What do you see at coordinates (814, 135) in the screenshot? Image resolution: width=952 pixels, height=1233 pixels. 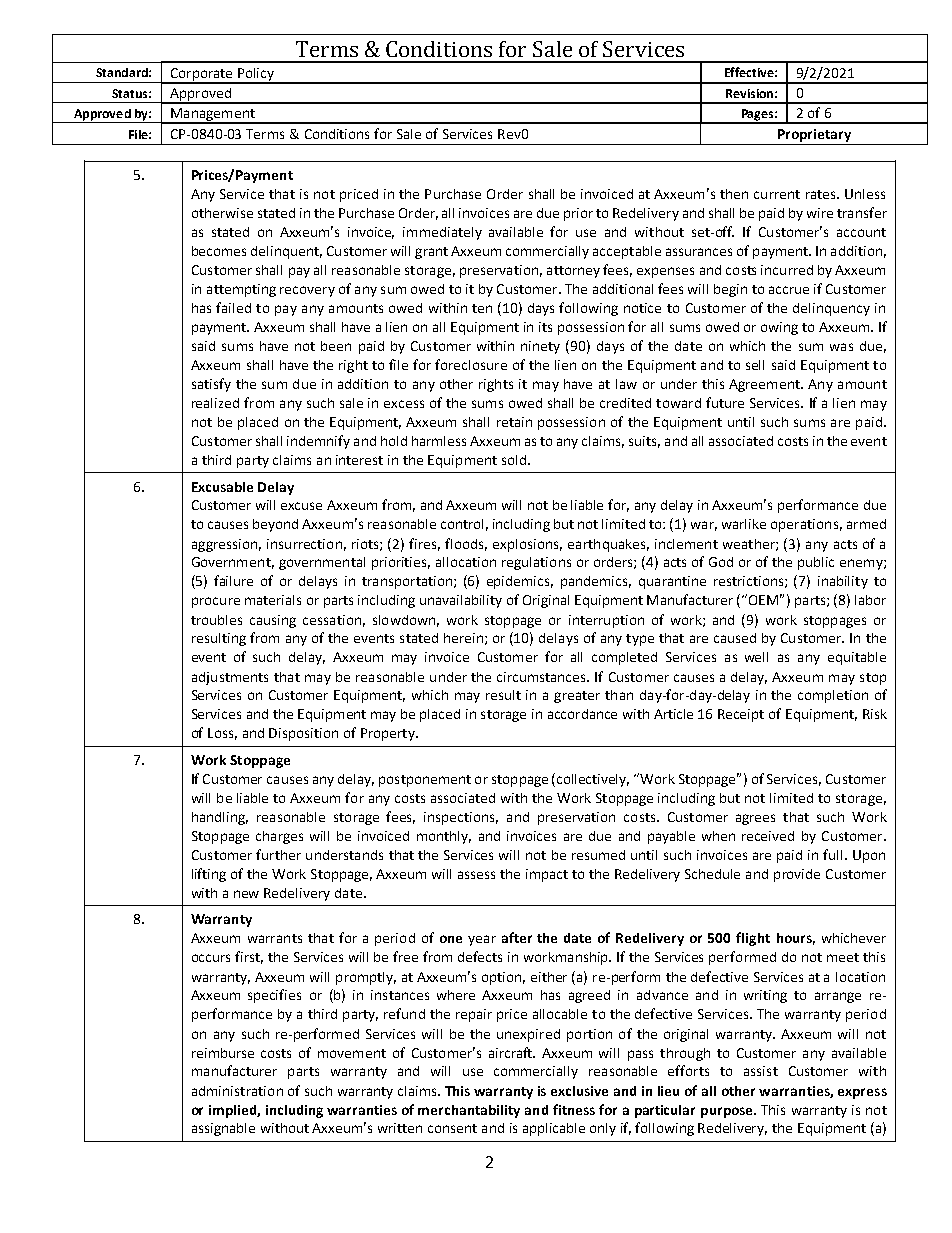 I see `Proprietary` at bounding box center [814, 135].
